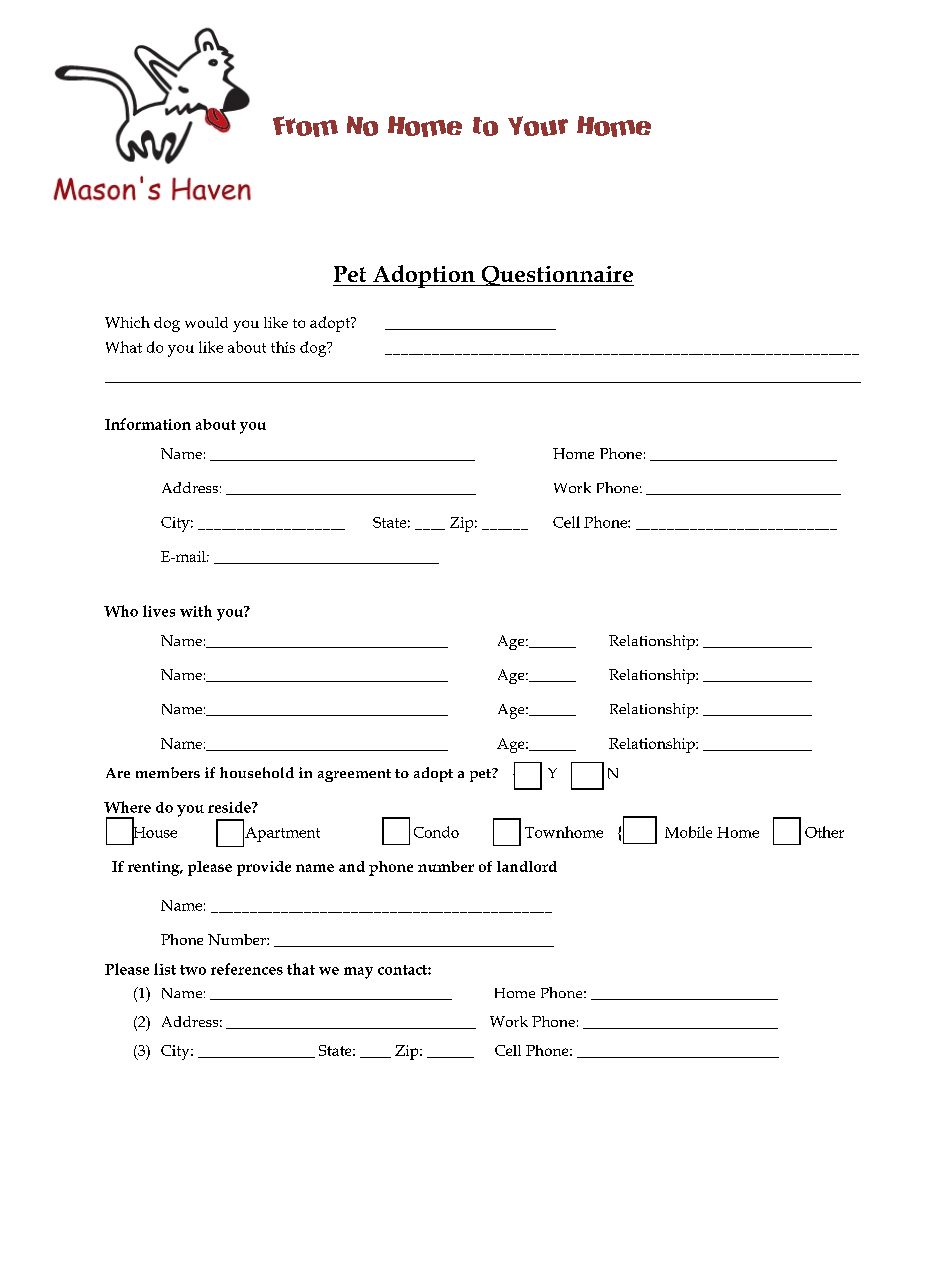 Image resolution: width=952 pixels, height=1272 pixels. What do you see at coordinates (358, 973) in the page?
I see `may` at bounding box center [358, 973].
